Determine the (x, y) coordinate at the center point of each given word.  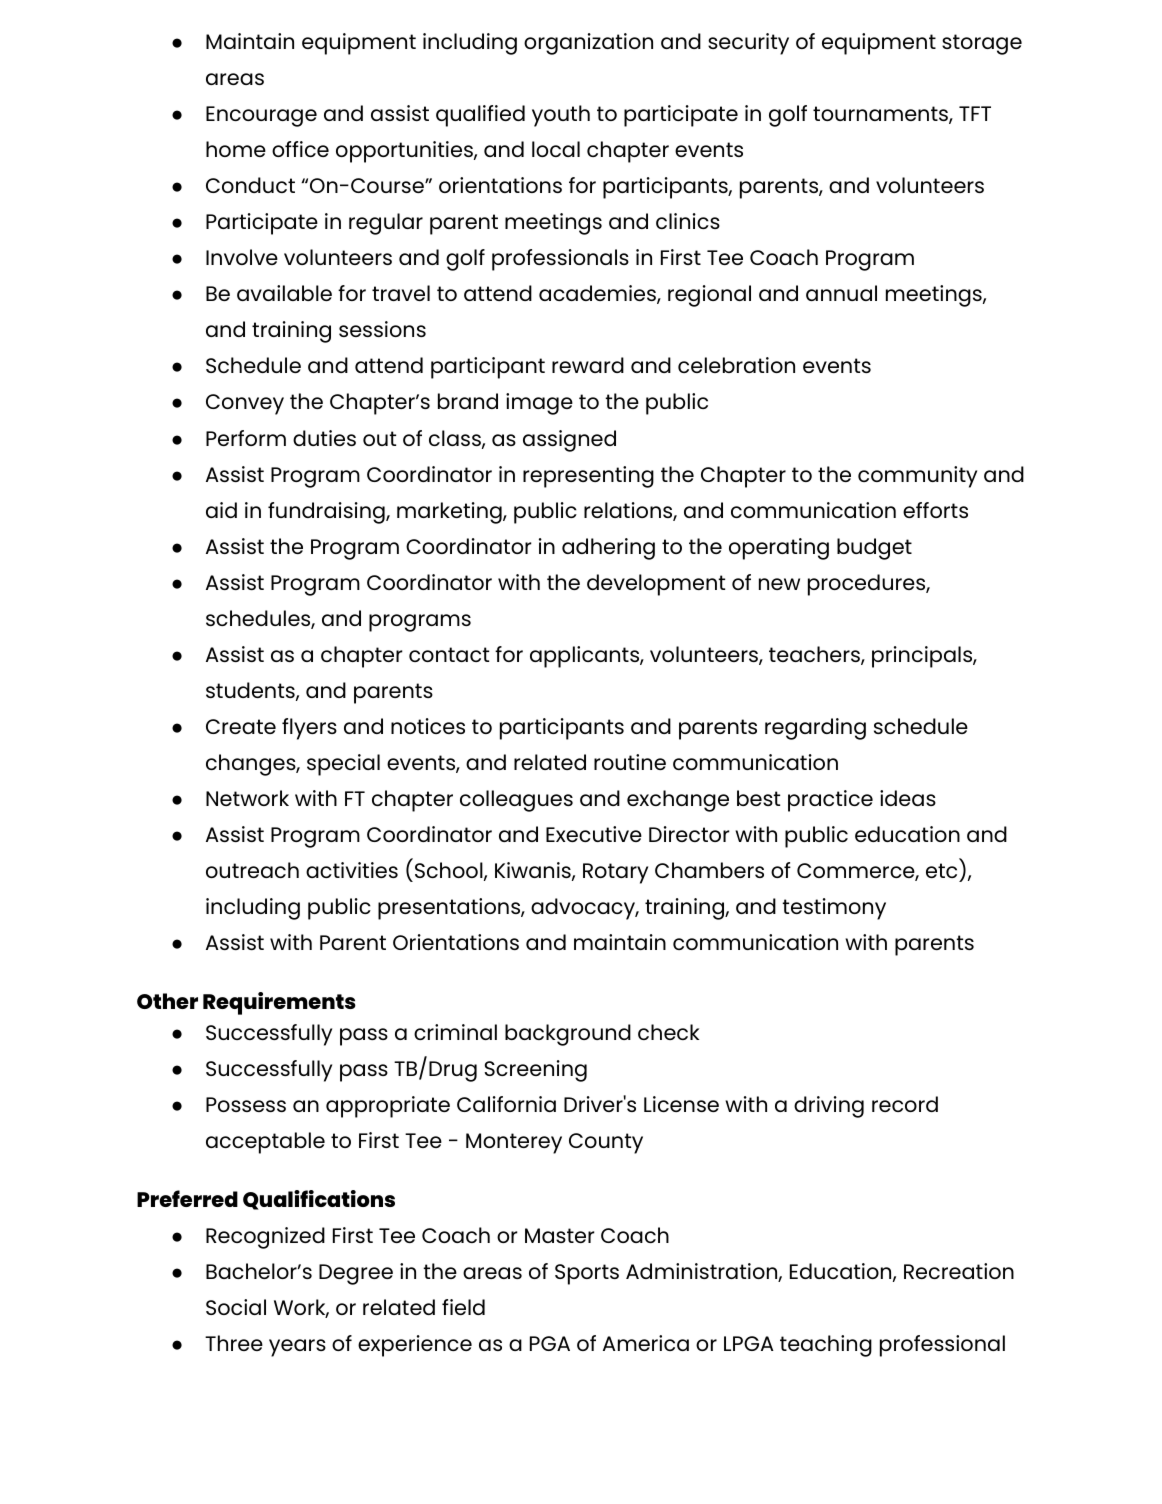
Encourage (261, 116)
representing (588, 477)
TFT (975, 113)
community (917, 477)
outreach (252, 870)
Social (236, 1307)
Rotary (615, 873)
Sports (587, 1274)
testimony (834, 909)
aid (221, 510)
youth (561, 116)
